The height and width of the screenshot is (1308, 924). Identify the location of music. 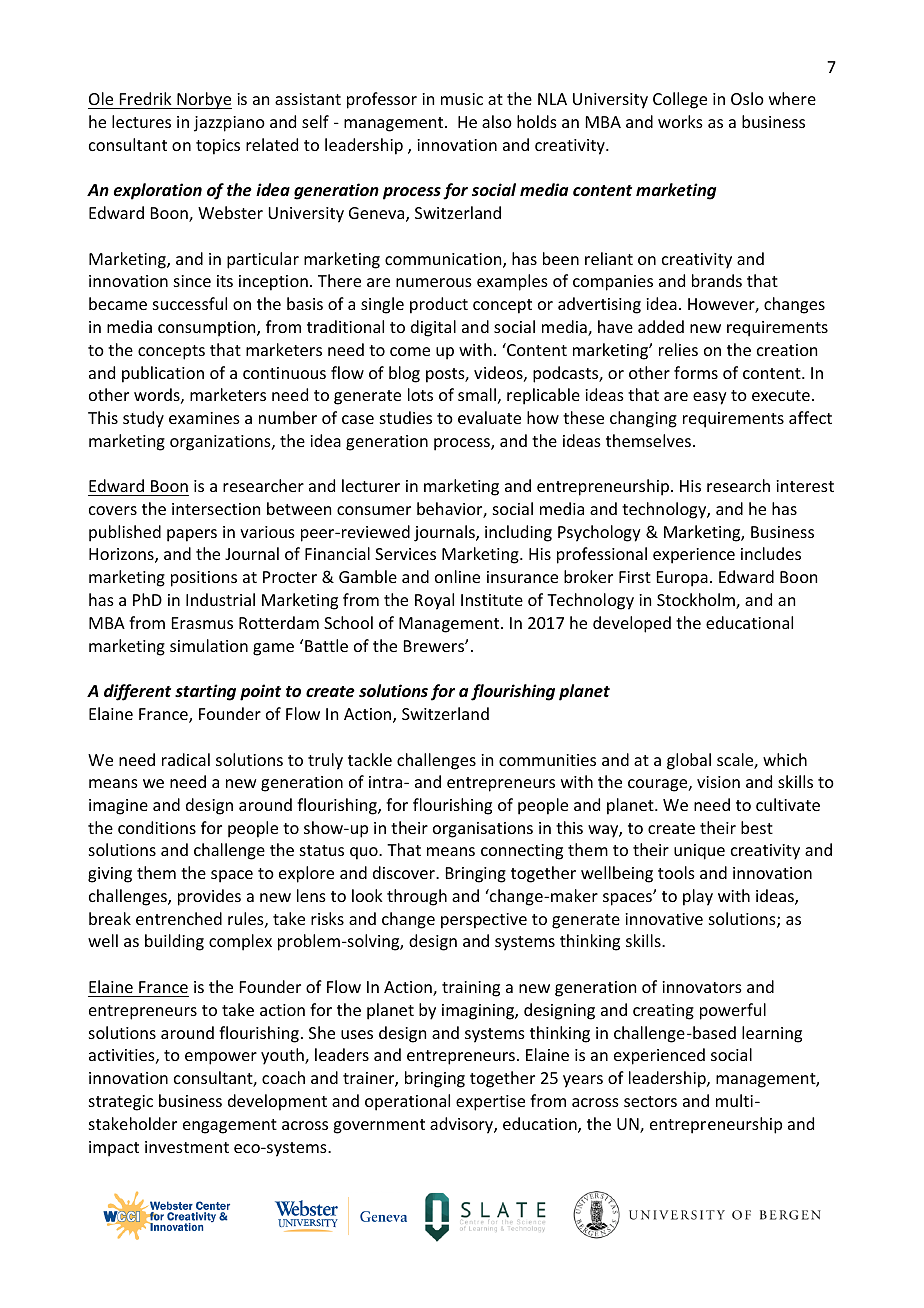
(462, 99).
